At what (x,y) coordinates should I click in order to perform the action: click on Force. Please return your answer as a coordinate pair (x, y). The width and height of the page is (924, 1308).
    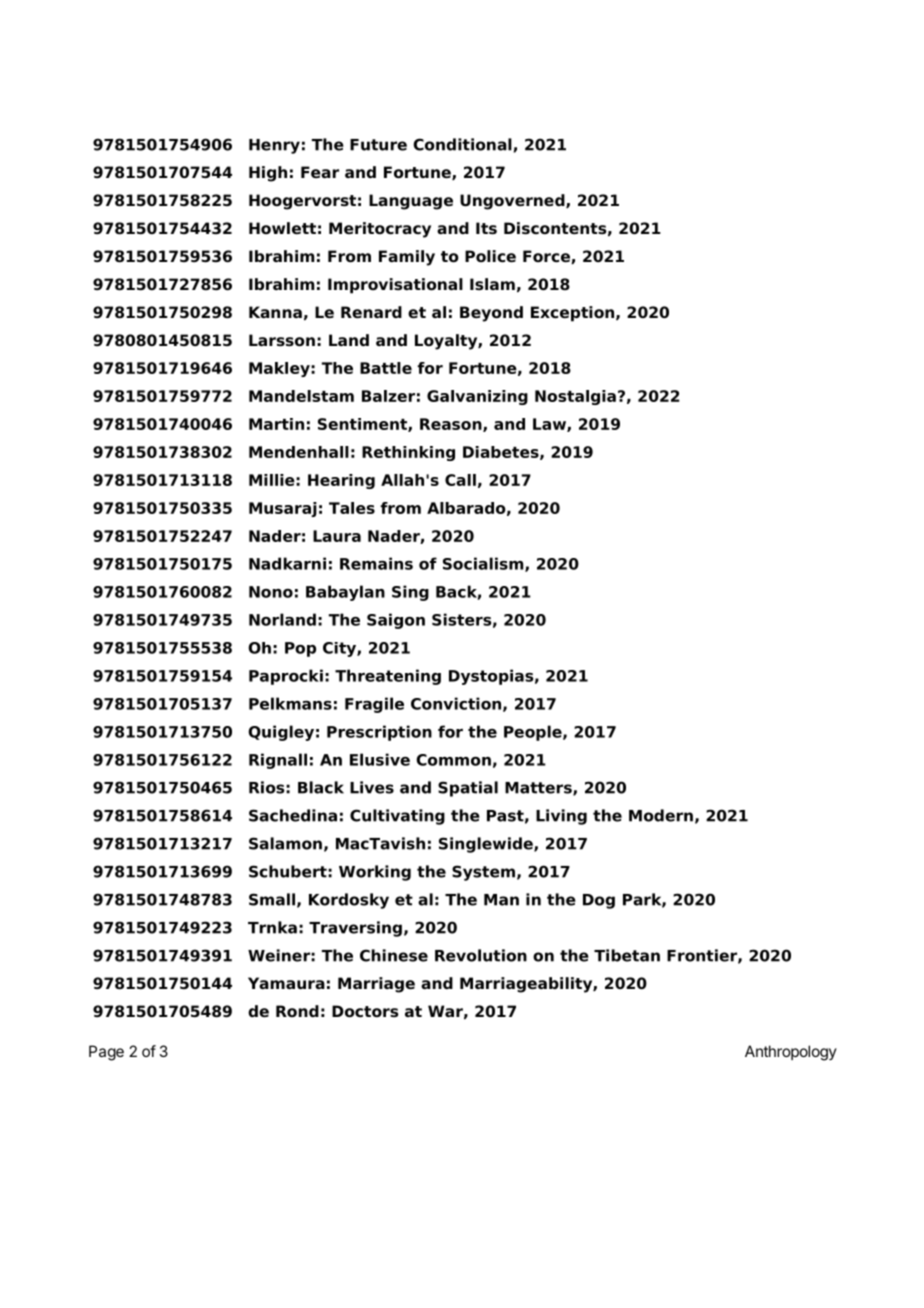
    Looking at the image, I should click on (547, 257).
